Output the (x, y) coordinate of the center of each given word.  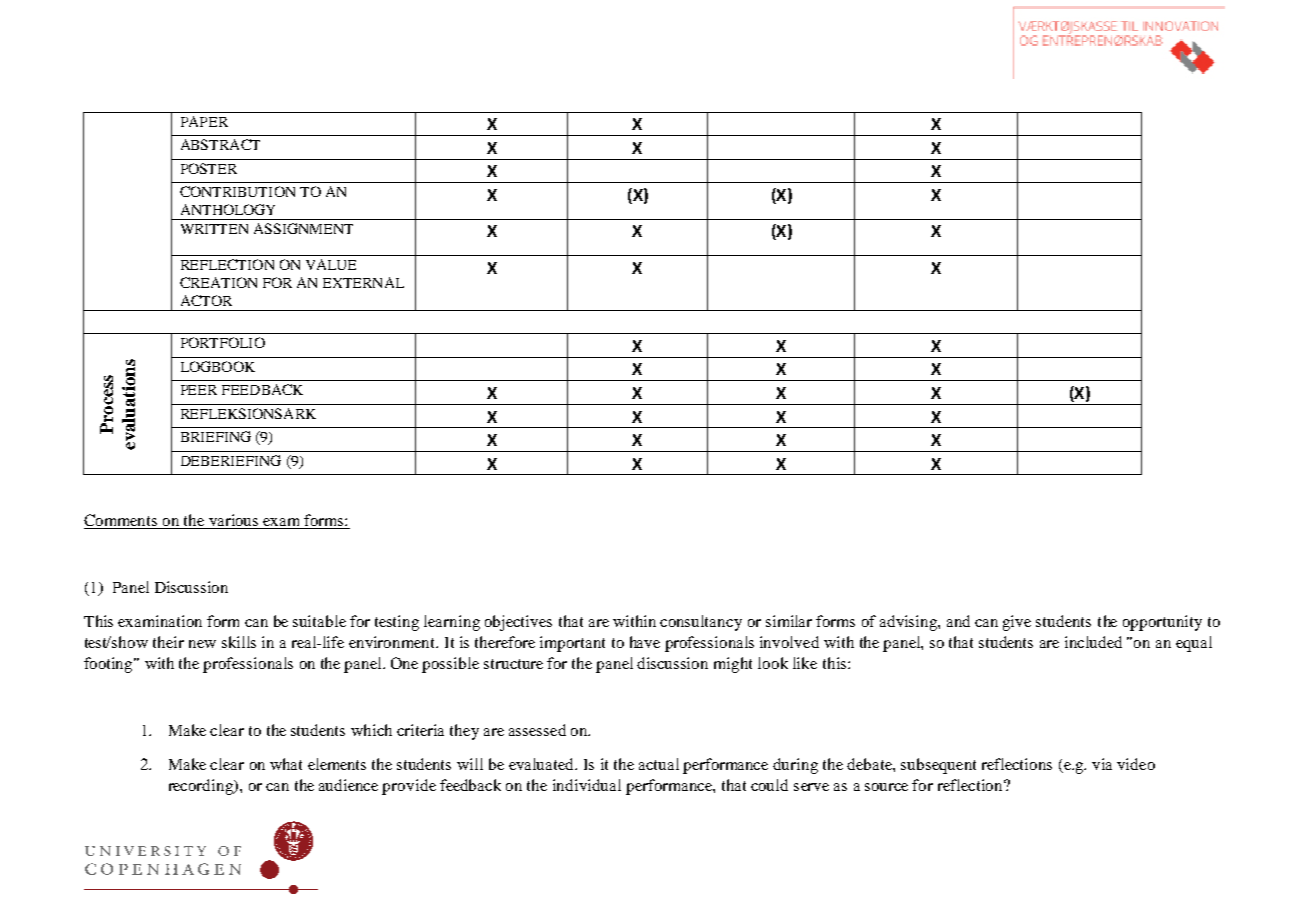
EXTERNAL (363, 282)
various (233, 521)
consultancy (701, 623)
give (1017, 623)
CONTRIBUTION (237, 191)
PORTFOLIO (223, 342)
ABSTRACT (220, 144)
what (286, 764)
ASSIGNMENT (303, 228)
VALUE (331, 264)
